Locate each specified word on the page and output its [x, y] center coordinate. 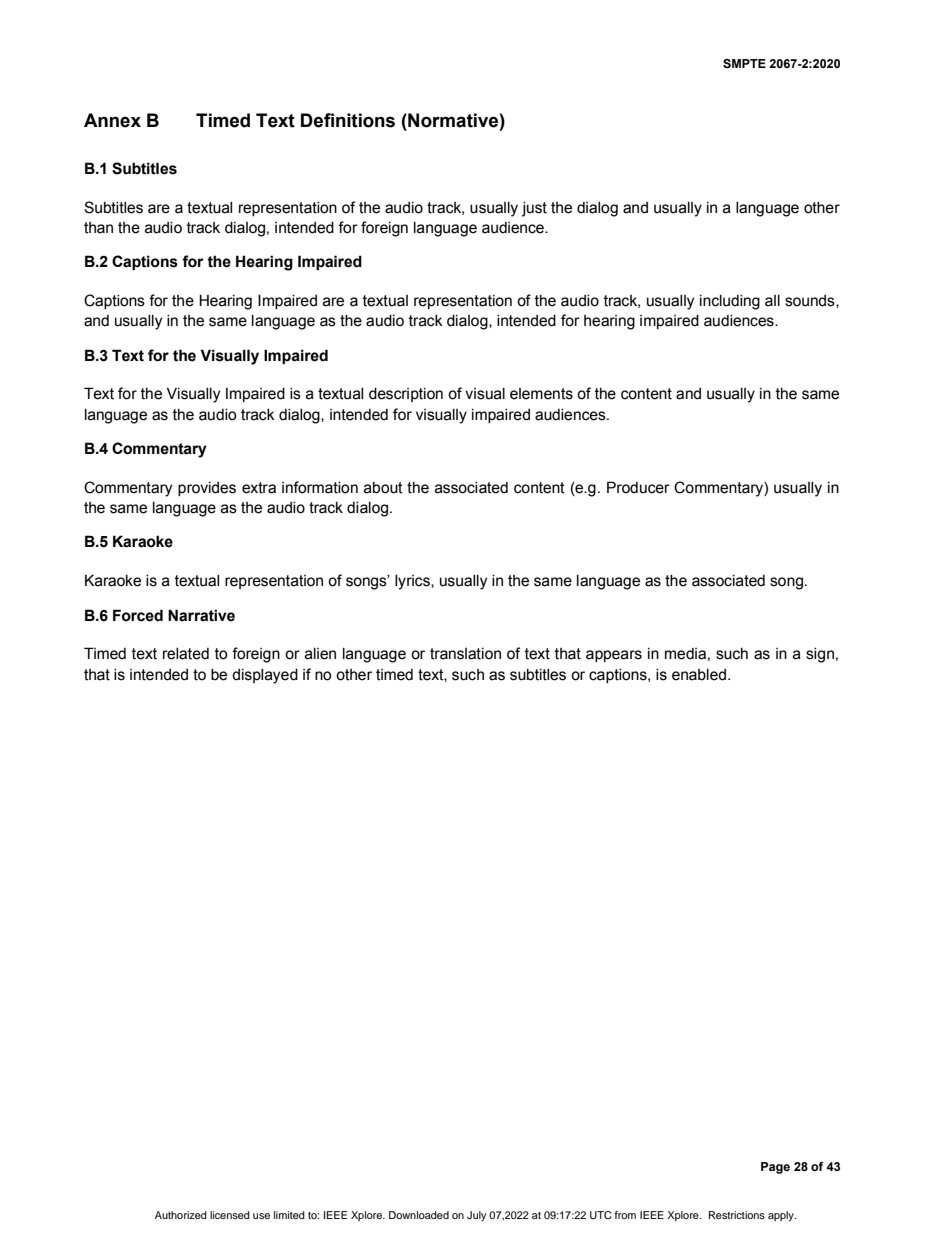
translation [465, 654]
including [730, 302]
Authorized [181, 1215]
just [534, 209]
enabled [700, 675]
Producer [638, 487]
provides [207, 489]
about [383, 488]
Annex [112, 120]
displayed [265, 676]
